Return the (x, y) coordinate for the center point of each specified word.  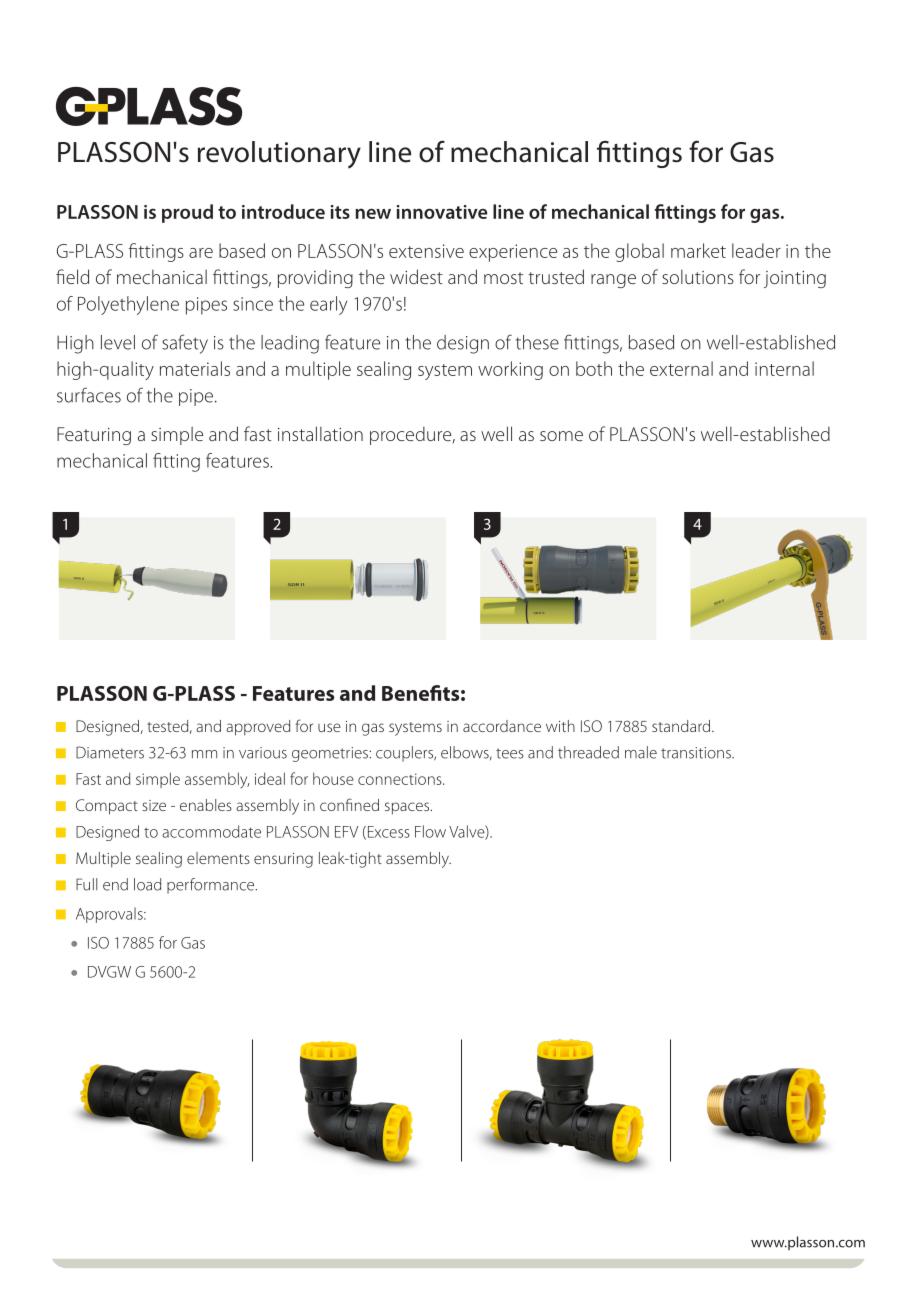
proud (187, 213)
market (698, 250)
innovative (442, 212)
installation (320, 433)
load (147, 884)
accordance (502, 726)
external (681, 368)
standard (681, 726)
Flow (430, 831)
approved (258, 728)
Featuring (94, 436)
